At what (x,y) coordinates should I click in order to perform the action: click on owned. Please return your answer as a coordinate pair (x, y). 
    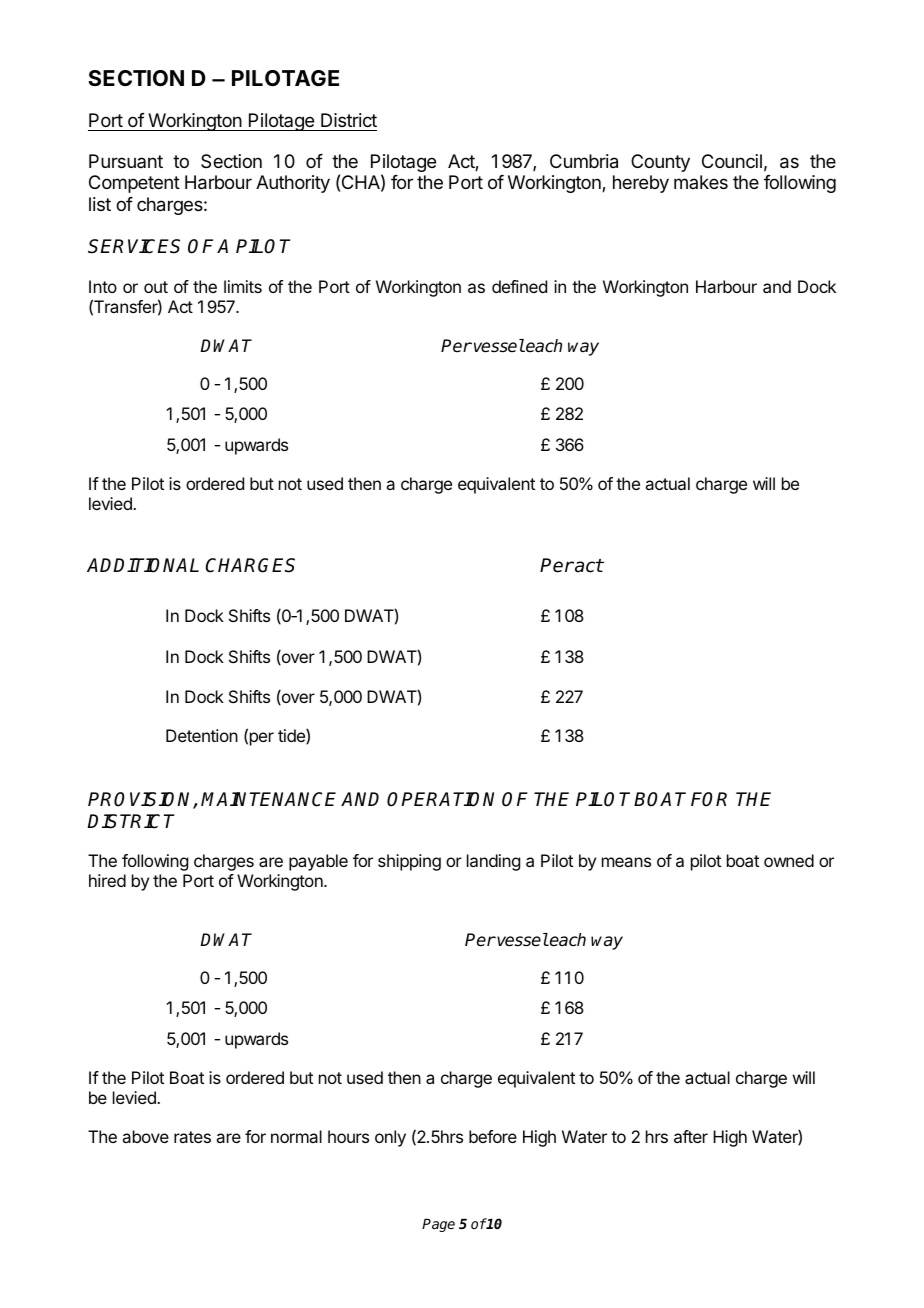
    Looking at the image, I should click on (789, 860).
